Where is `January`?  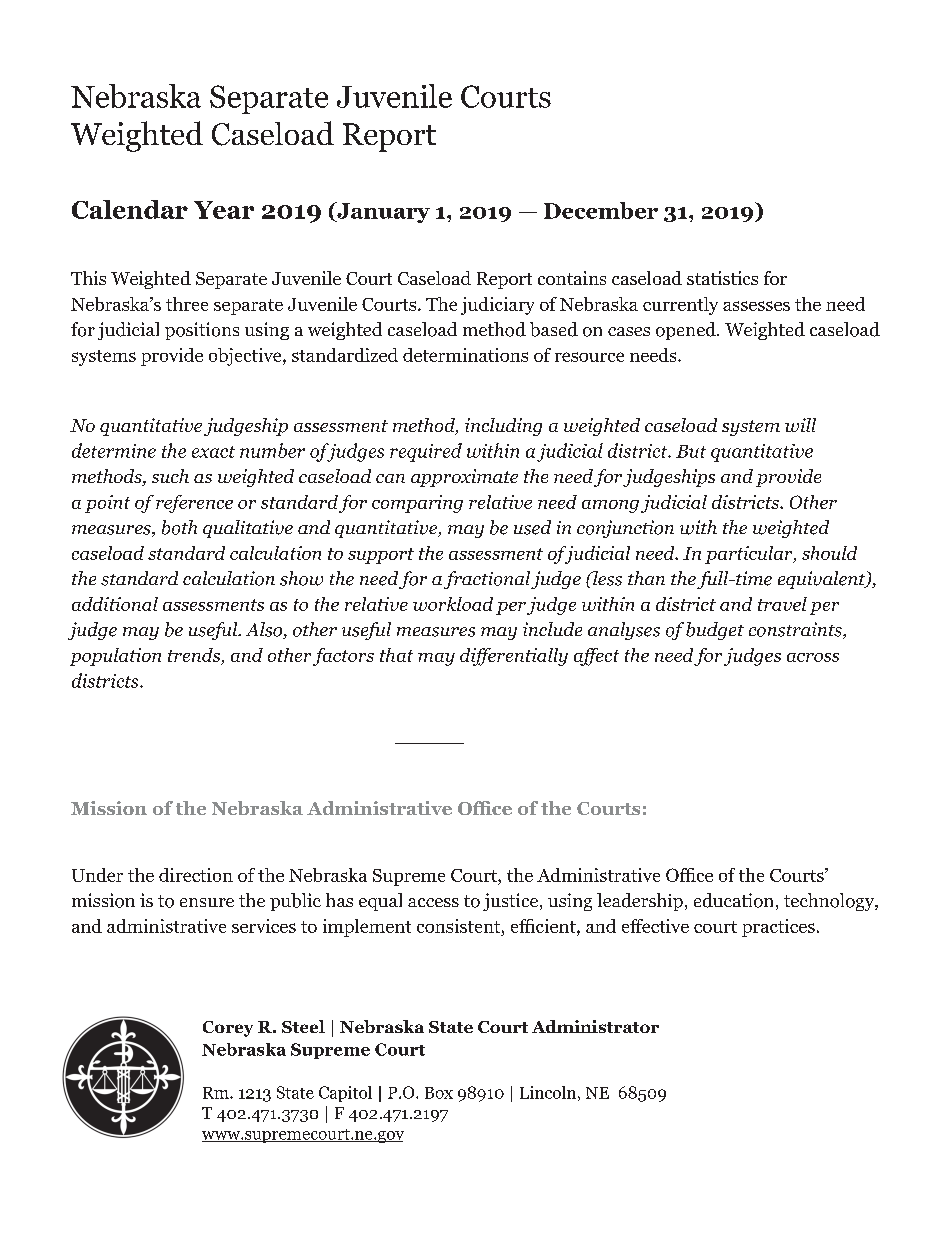 January is located at coordinates (382, 212).
